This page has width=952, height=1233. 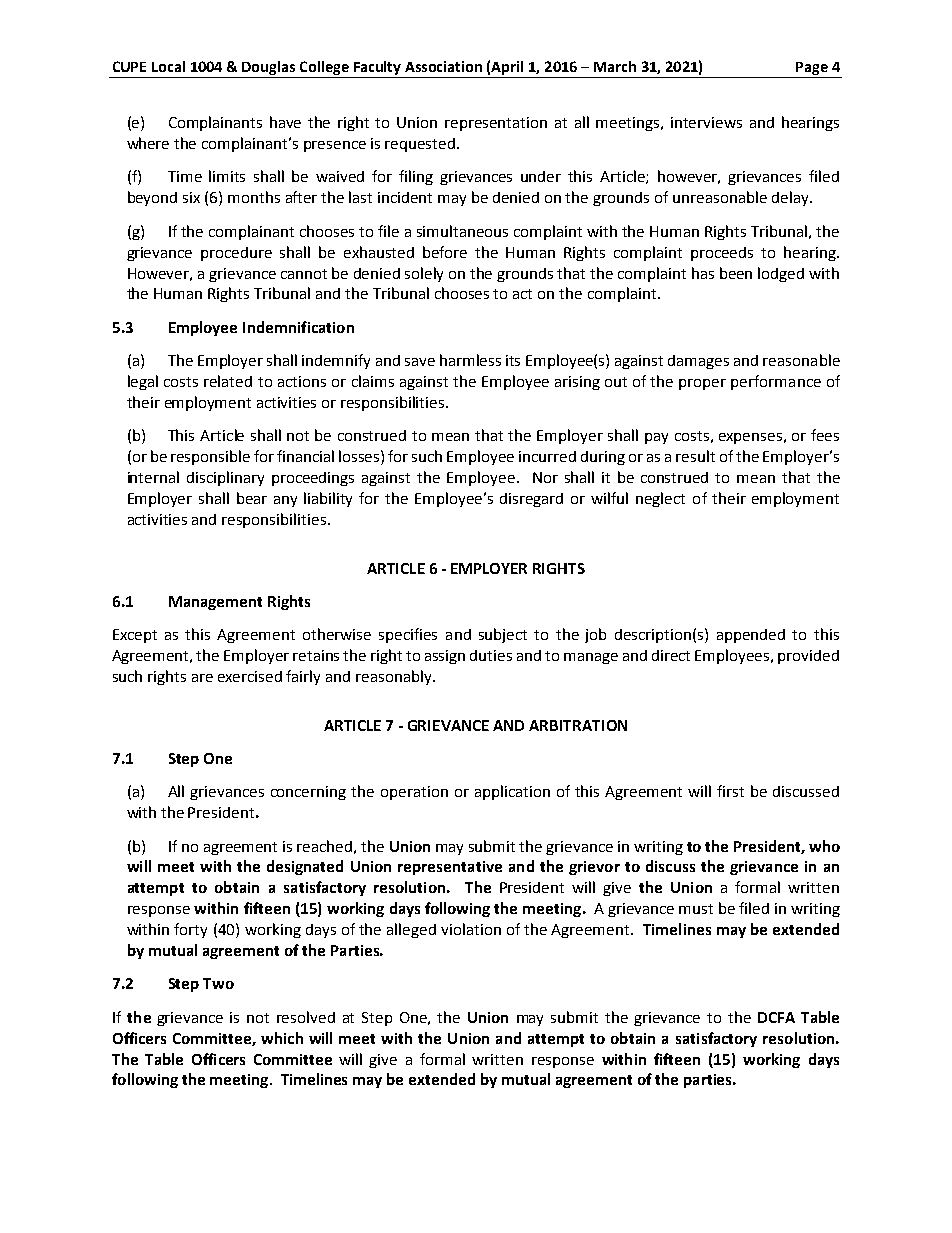 I want to click on Indemnification, so click(x=298, y=327).
